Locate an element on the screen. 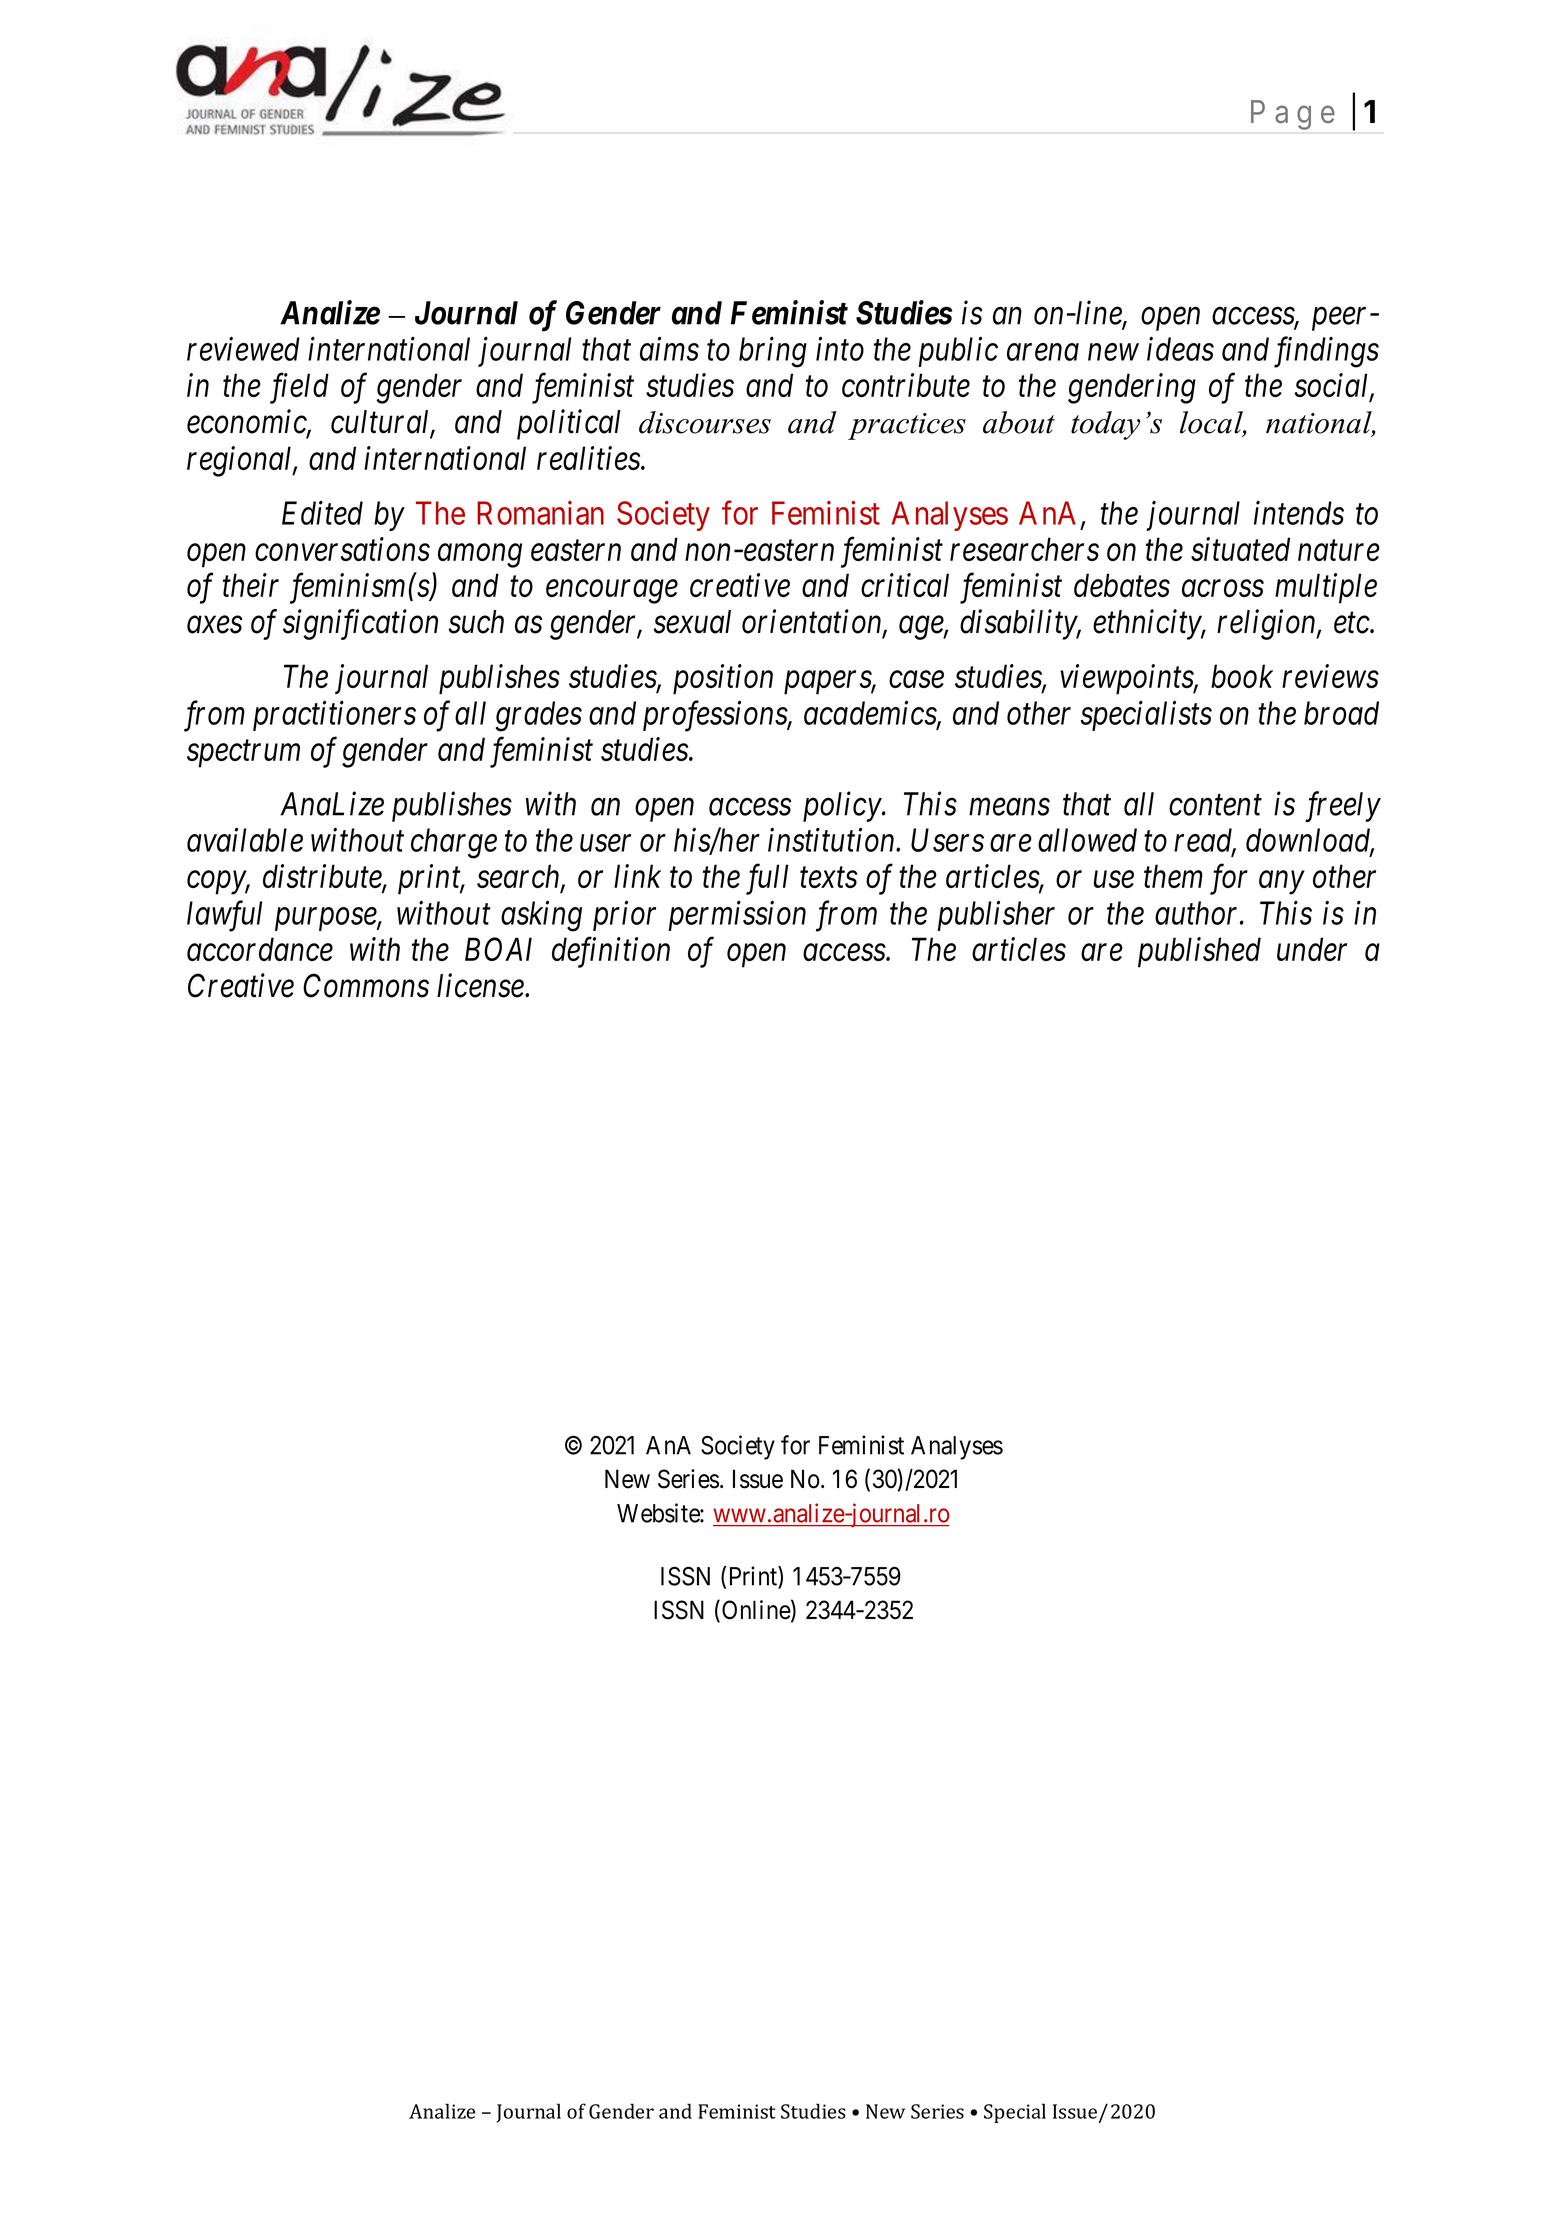 This screenshot has height=2216, width=1566. realities is located at coordinates (589, 458).
